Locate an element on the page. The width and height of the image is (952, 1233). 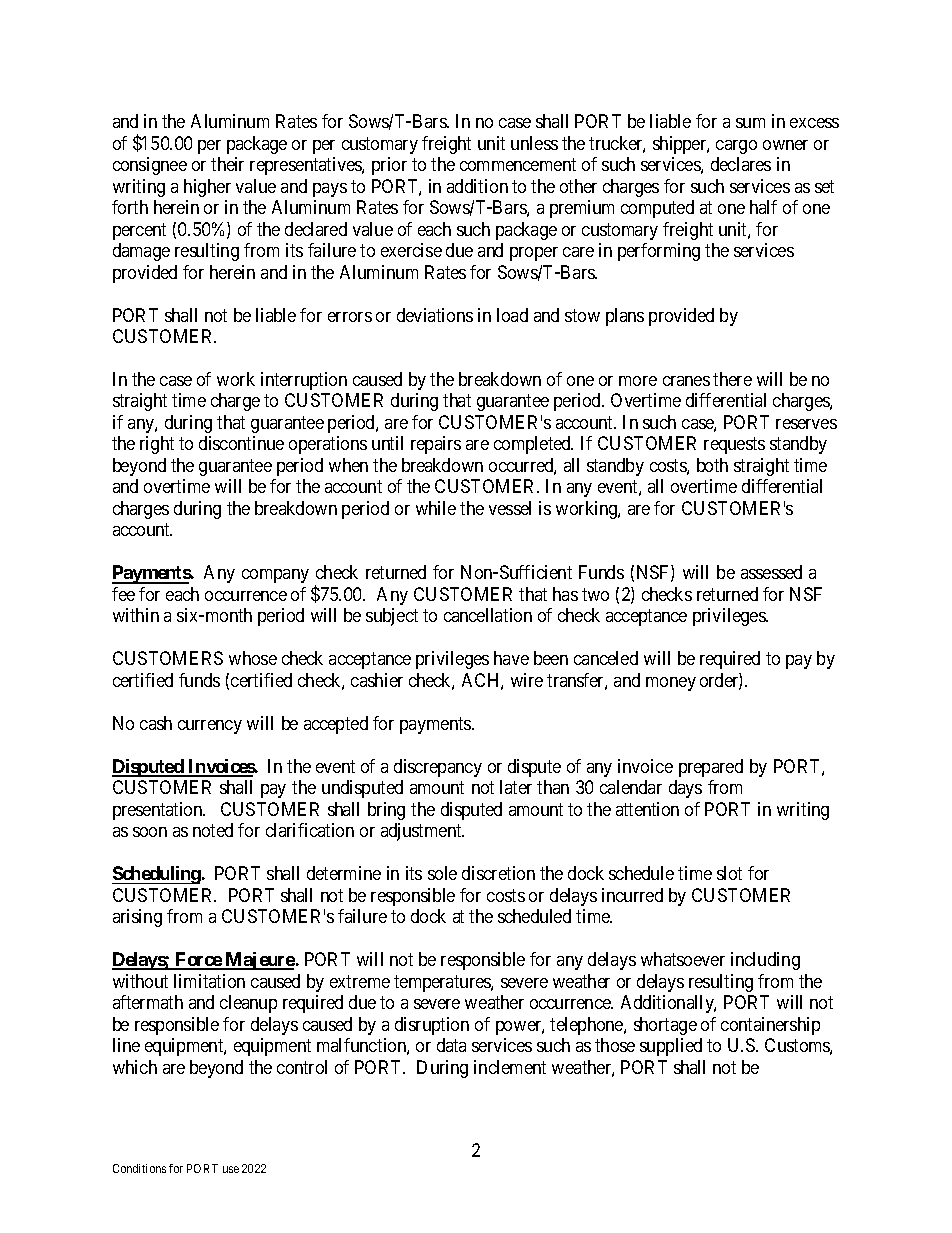
have is located at coordinates (511, 658).
